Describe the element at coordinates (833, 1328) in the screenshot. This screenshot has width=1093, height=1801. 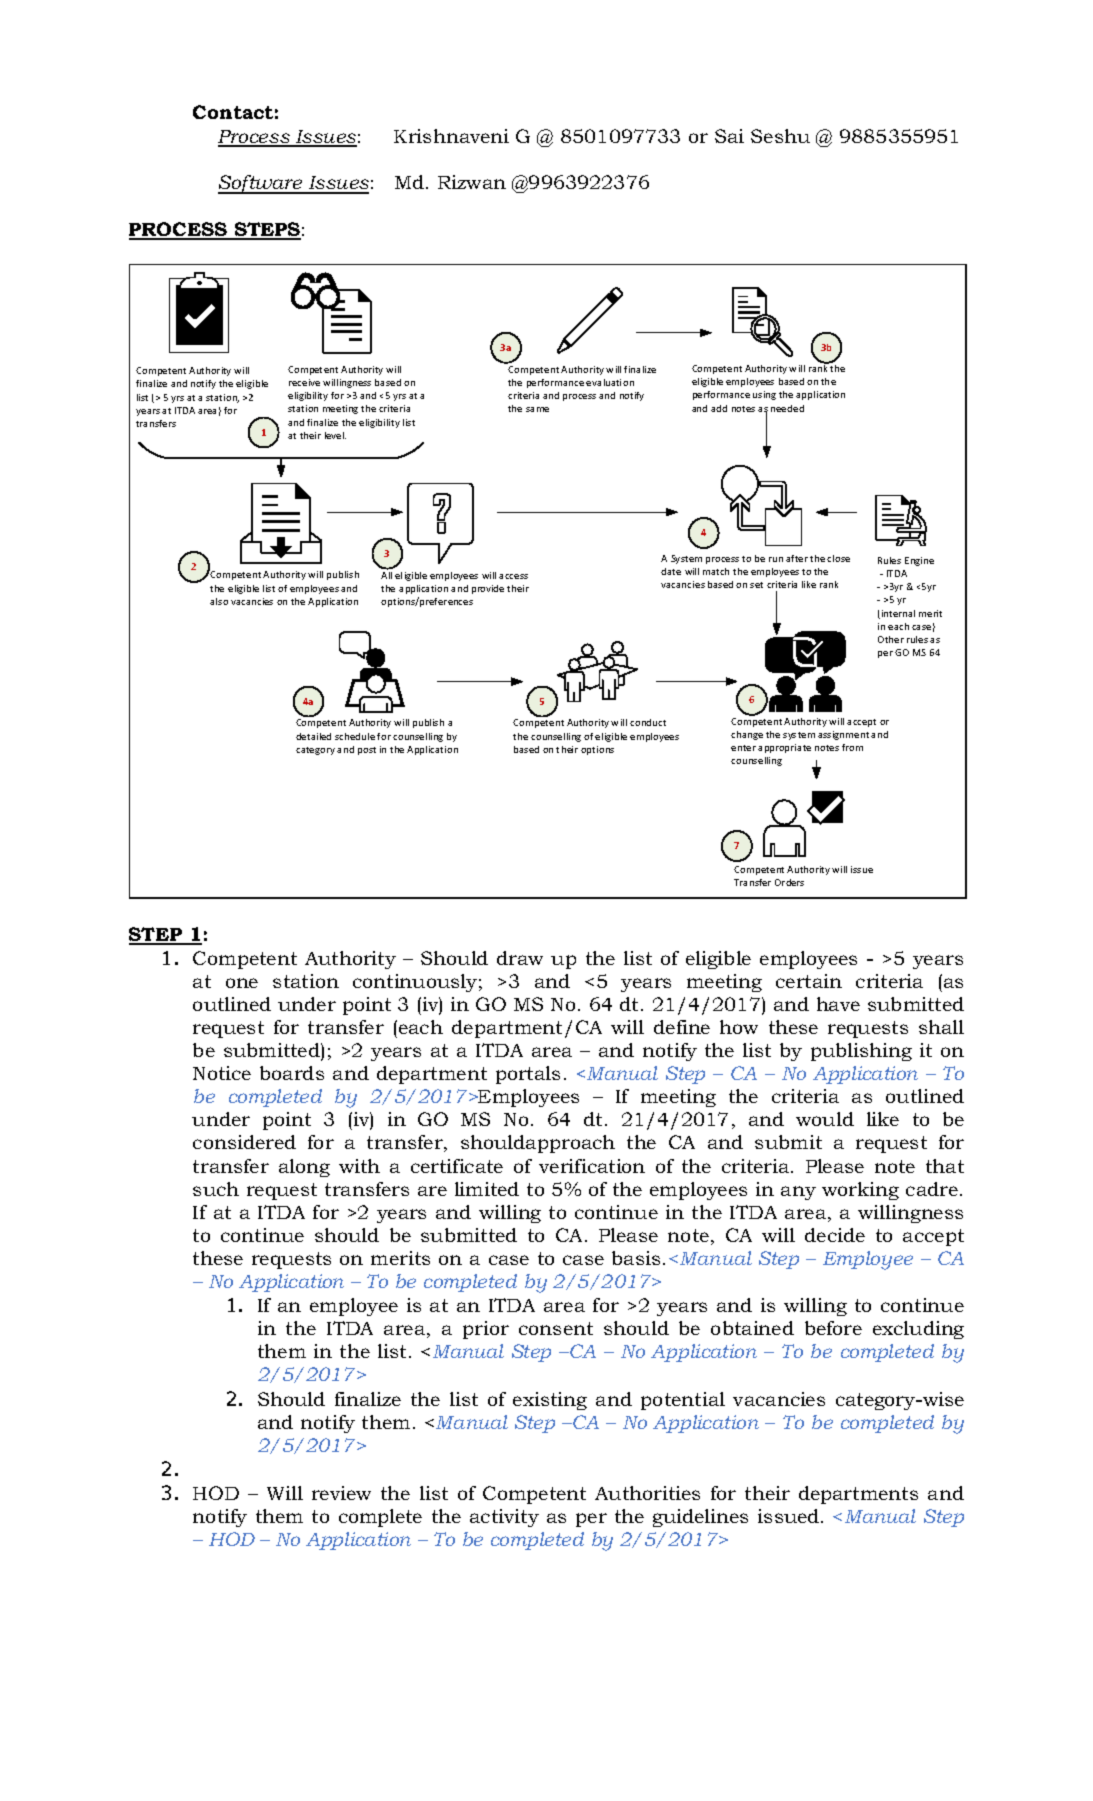
I see `before` at that location.
